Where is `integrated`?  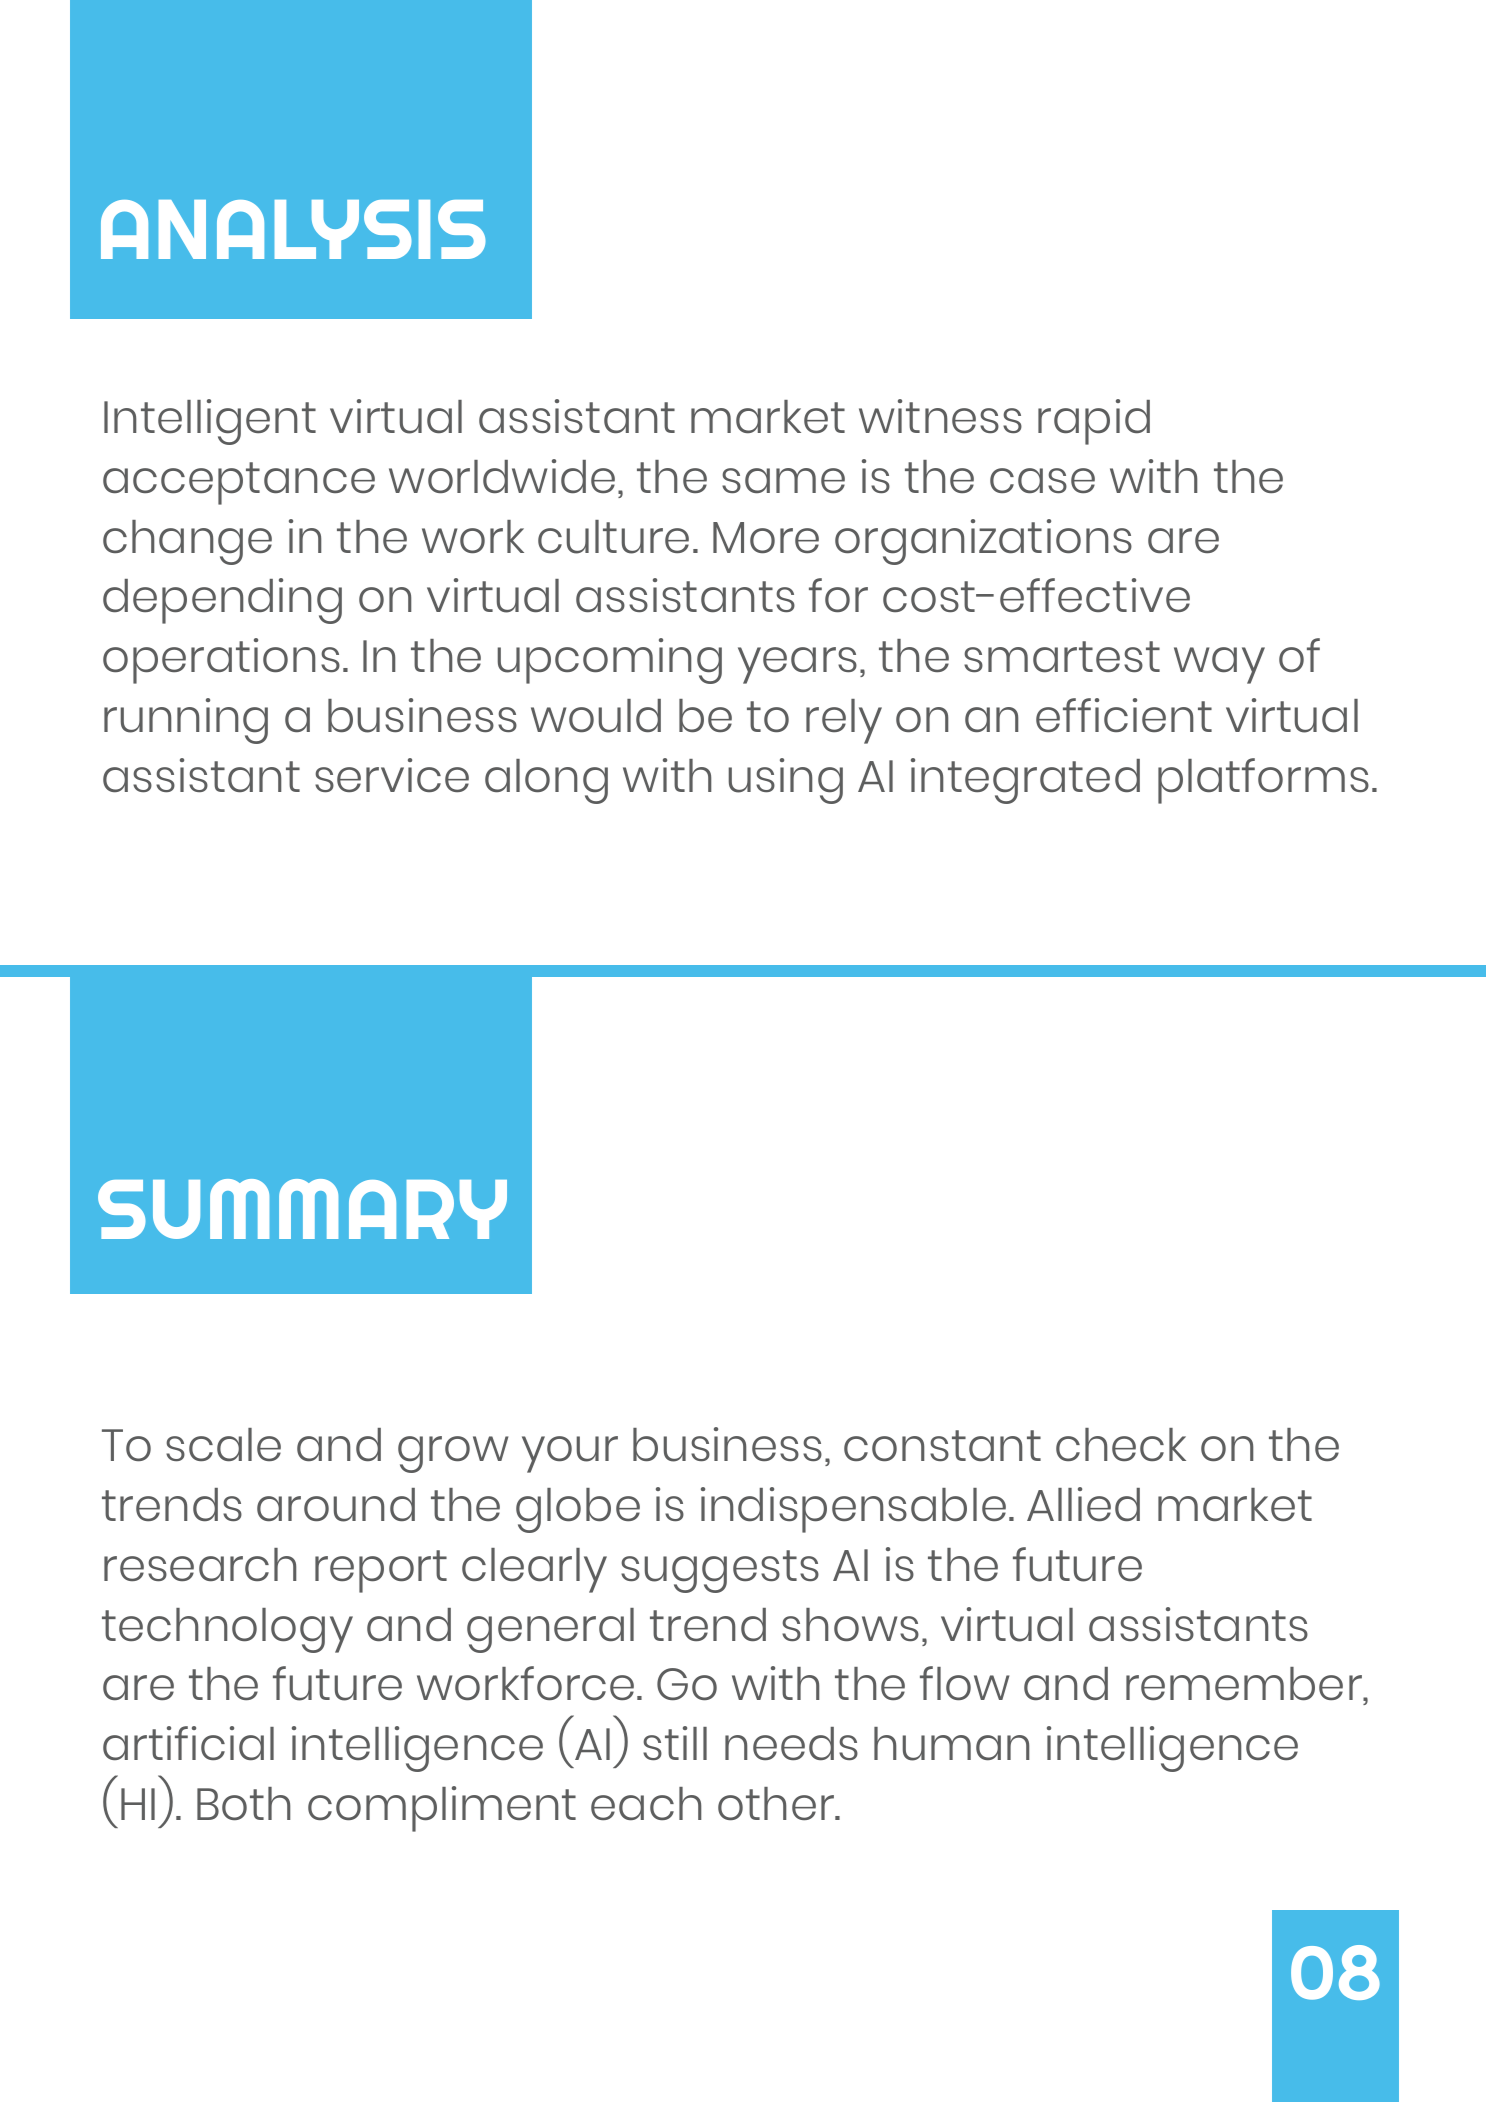
integrated is located at coordinates (1025, 781).
